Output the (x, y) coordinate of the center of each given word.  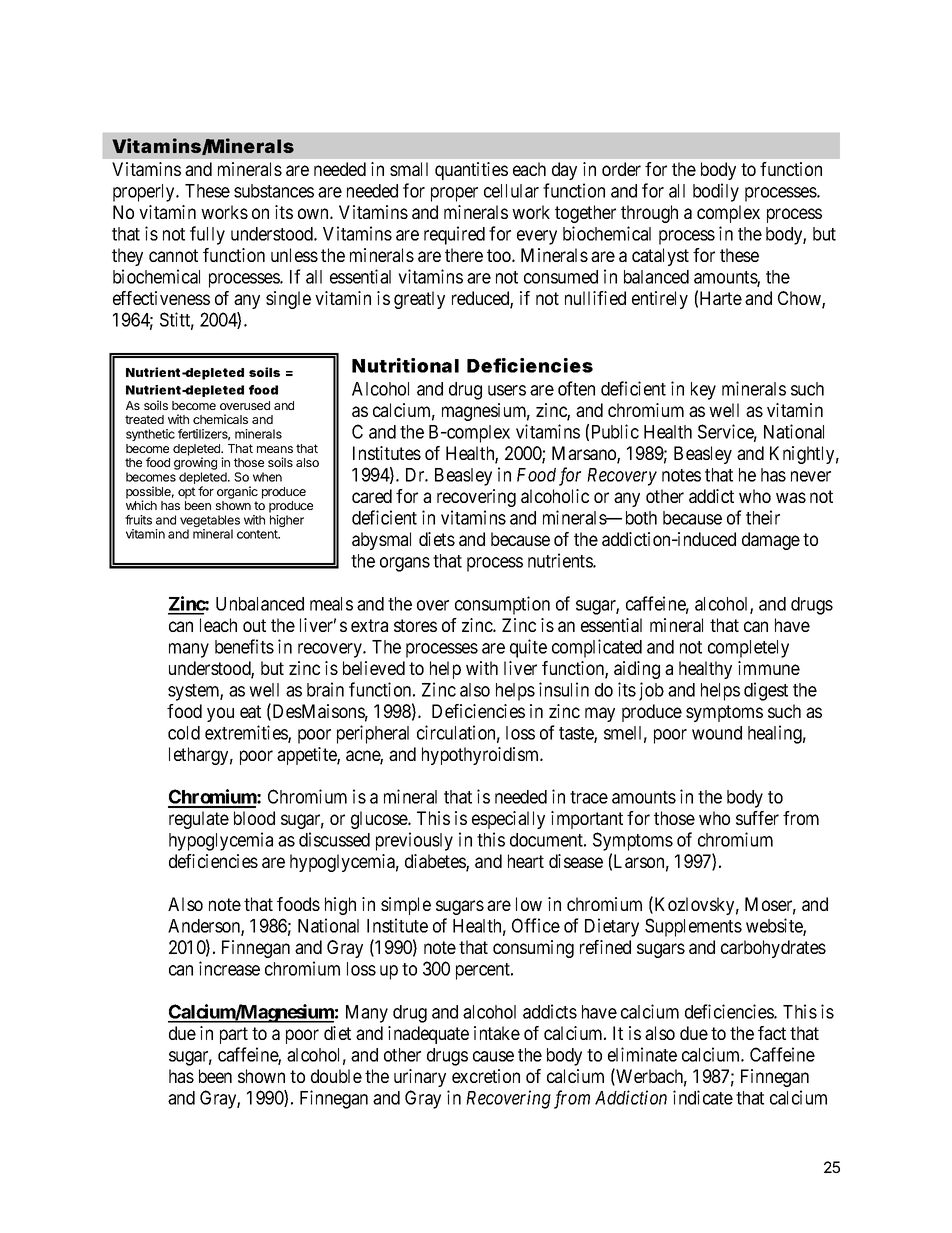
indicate (703, 1097)
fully (207, 235)
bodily (716, 192)
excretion (486, 1076)
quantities (471, 171)
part (234, 1035)
